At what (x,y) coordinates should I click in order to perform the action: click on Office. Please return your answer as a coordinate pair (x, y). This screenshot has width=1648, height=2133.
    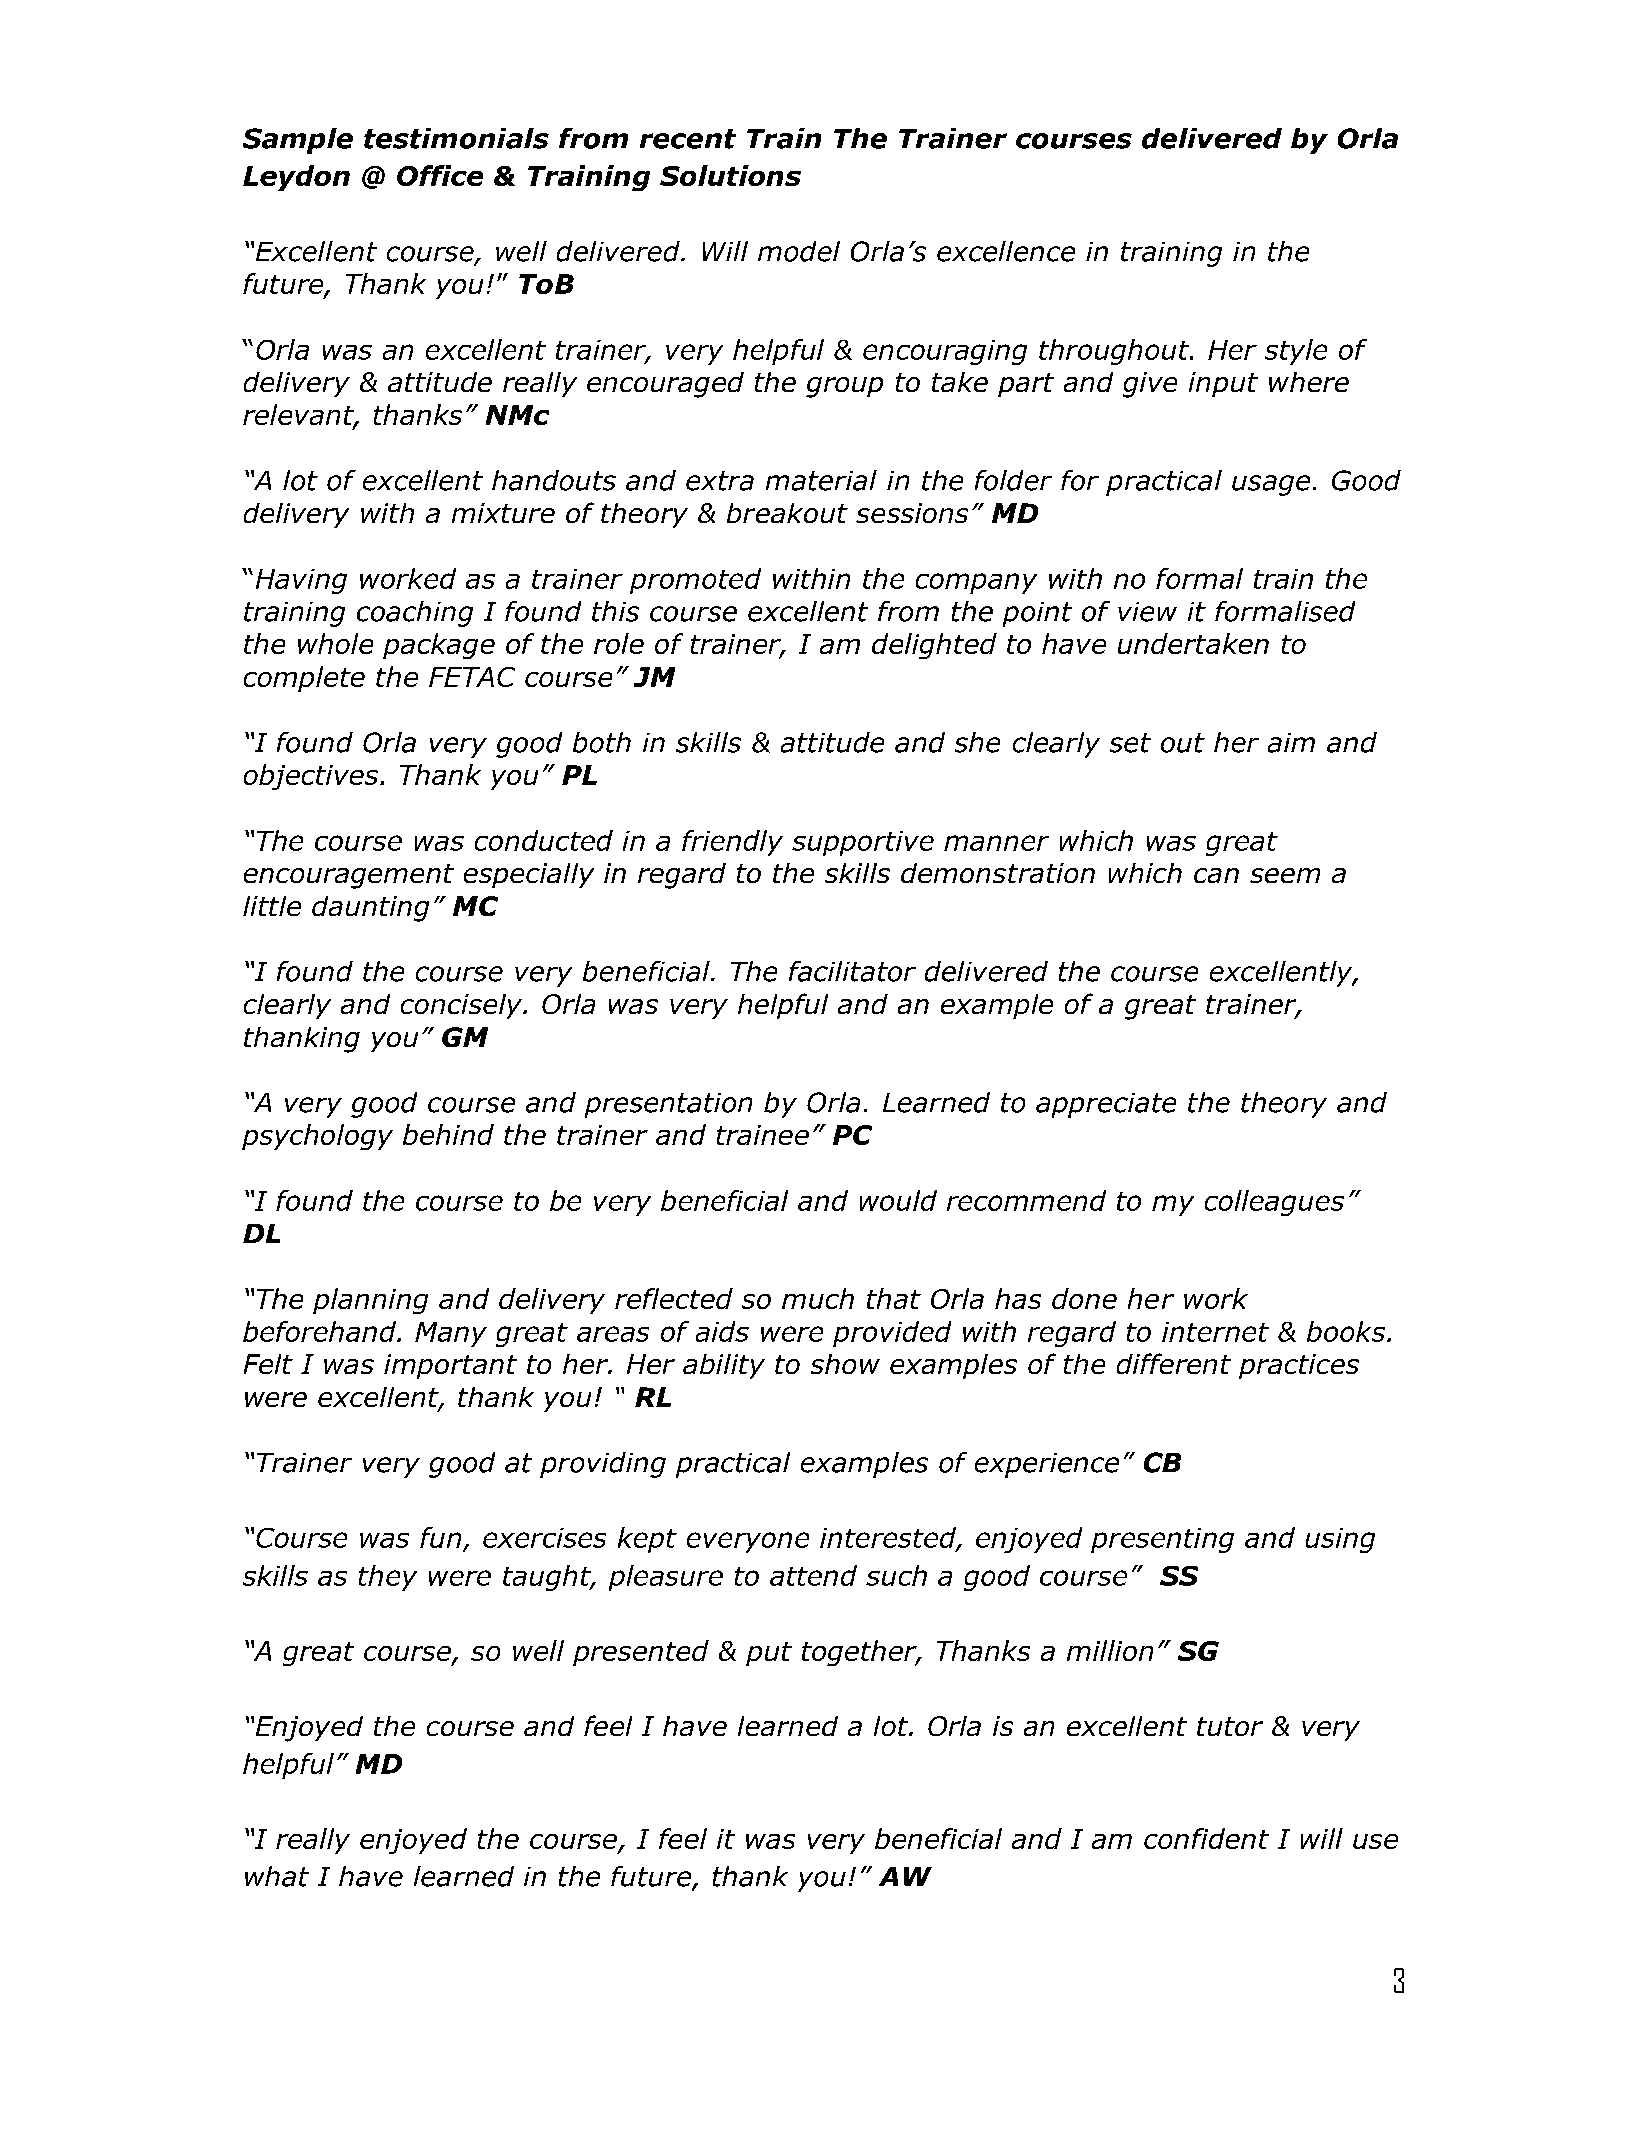
    Looking at the image, I should click on (440, 175).
